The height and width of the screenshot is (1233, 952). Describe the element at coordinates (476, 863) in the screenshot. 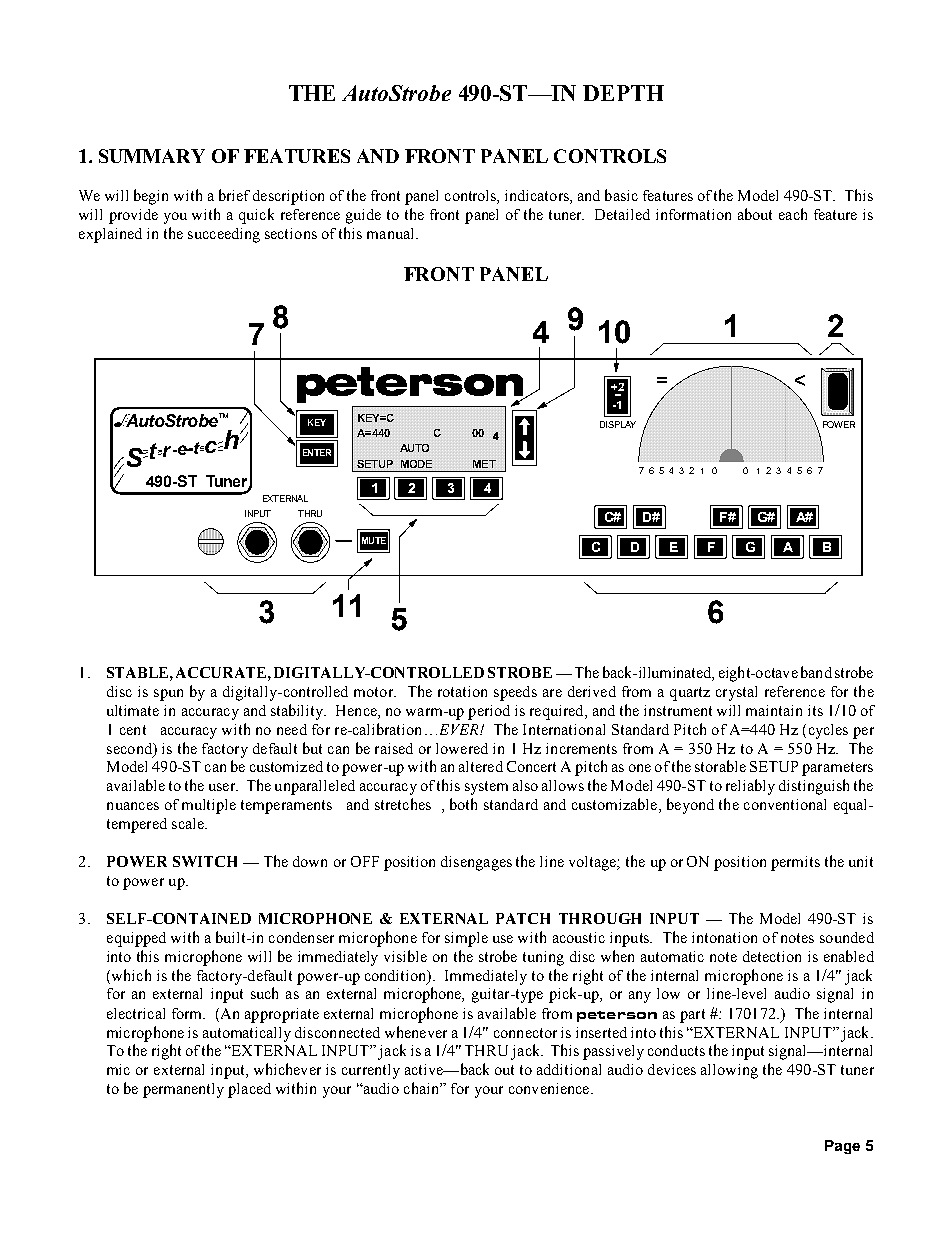

I see `disengages` at that location.
